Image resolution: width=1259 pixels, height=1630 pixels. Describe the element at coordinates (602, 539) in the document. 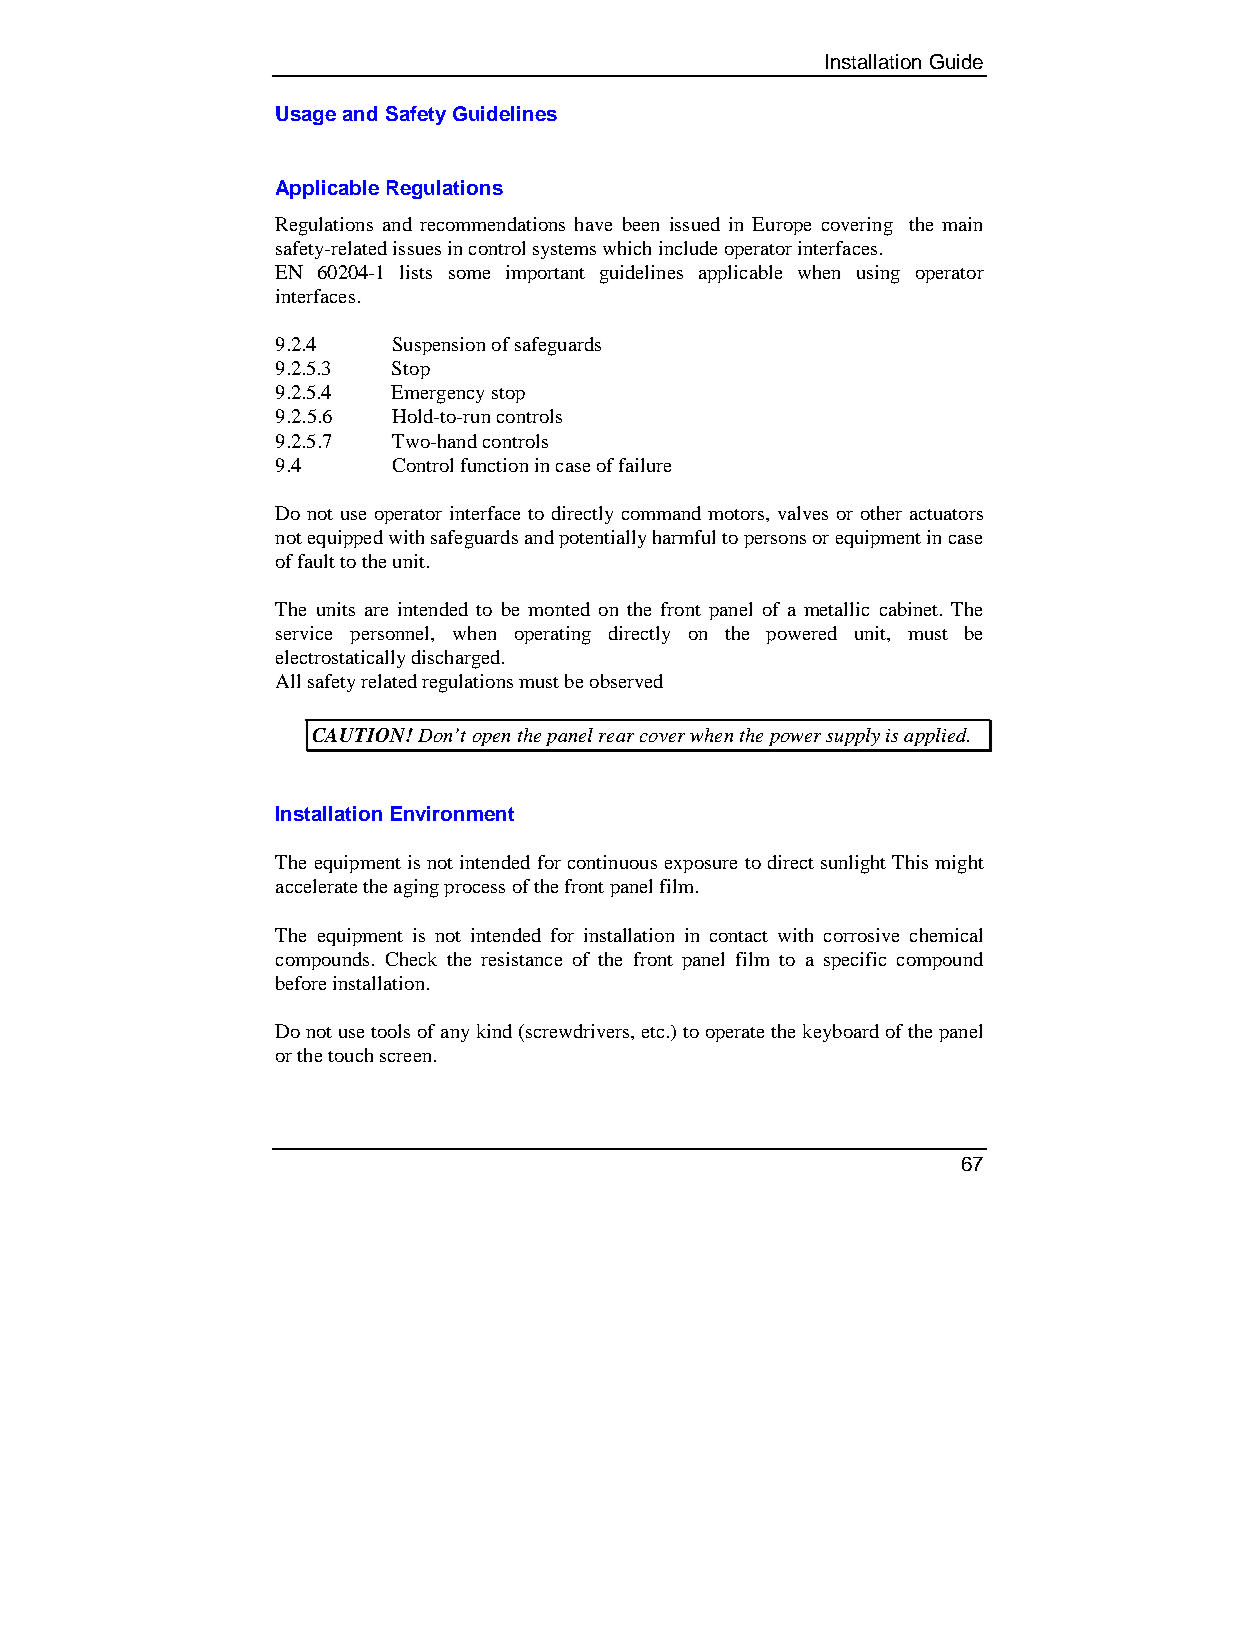

I see `potentially` at that location.
